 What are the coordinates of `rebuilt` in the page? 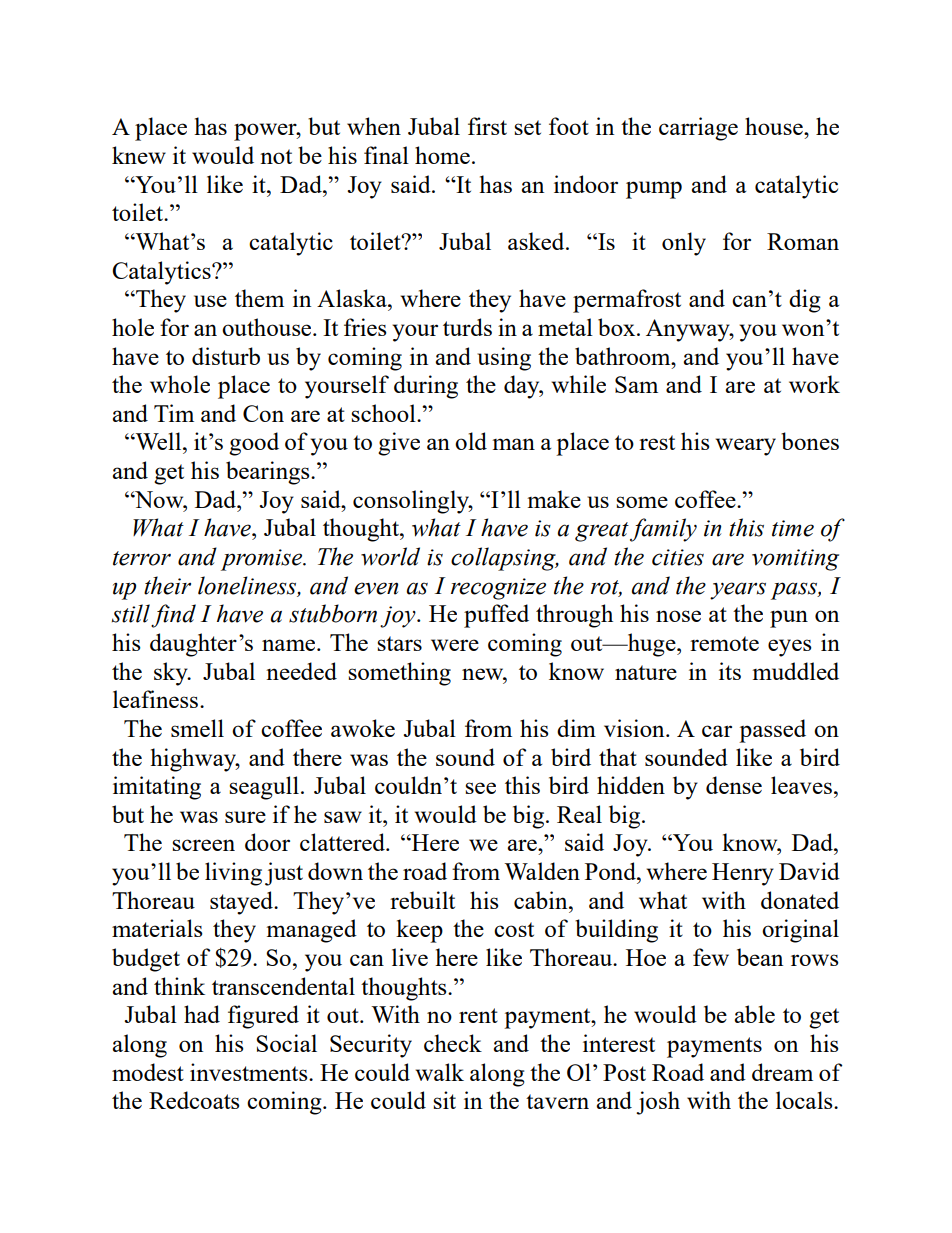 It's located at (422, 900).
